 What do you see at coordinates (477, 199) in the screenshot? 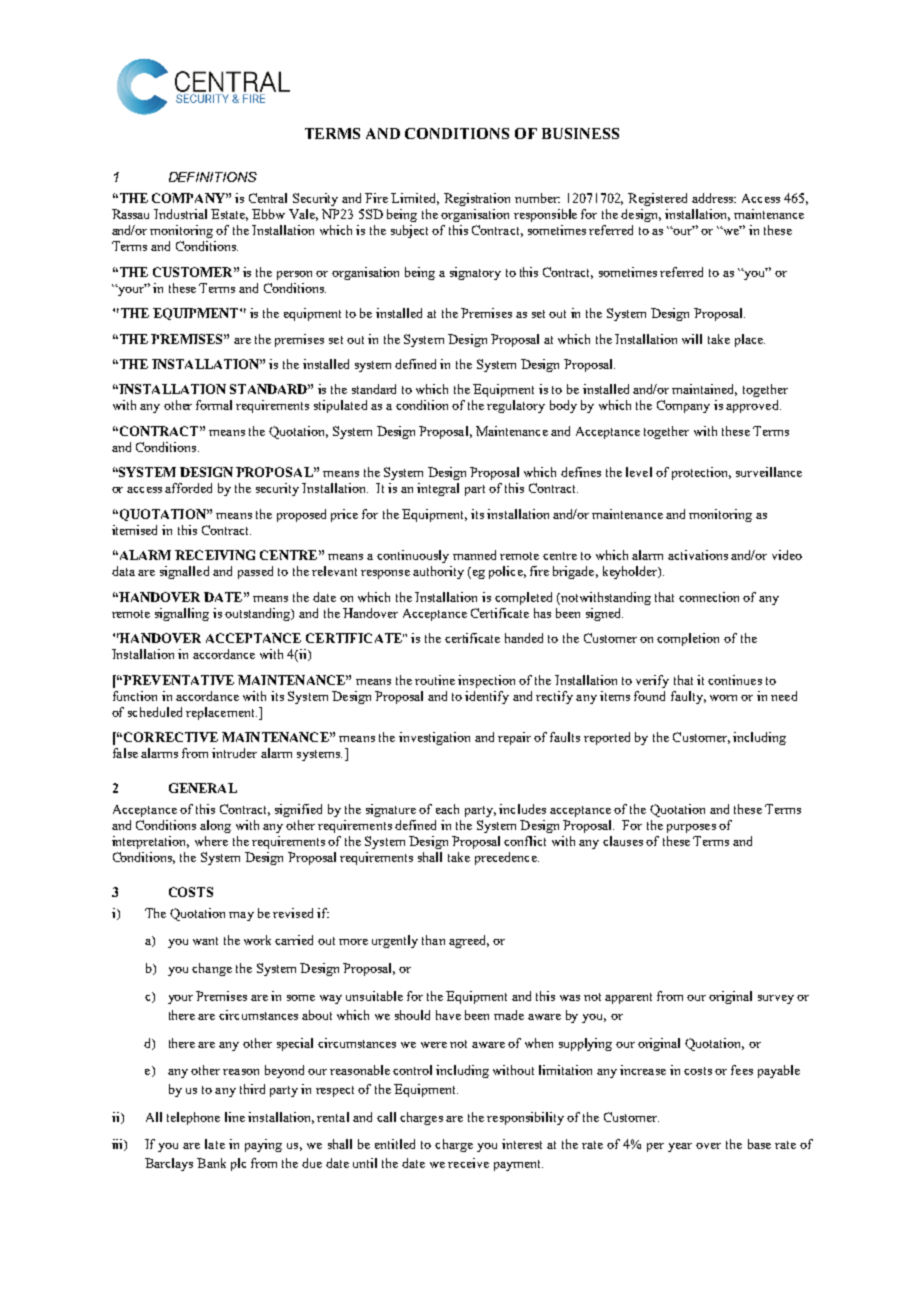
I see `Registration` at bounding box center [477, 199].
